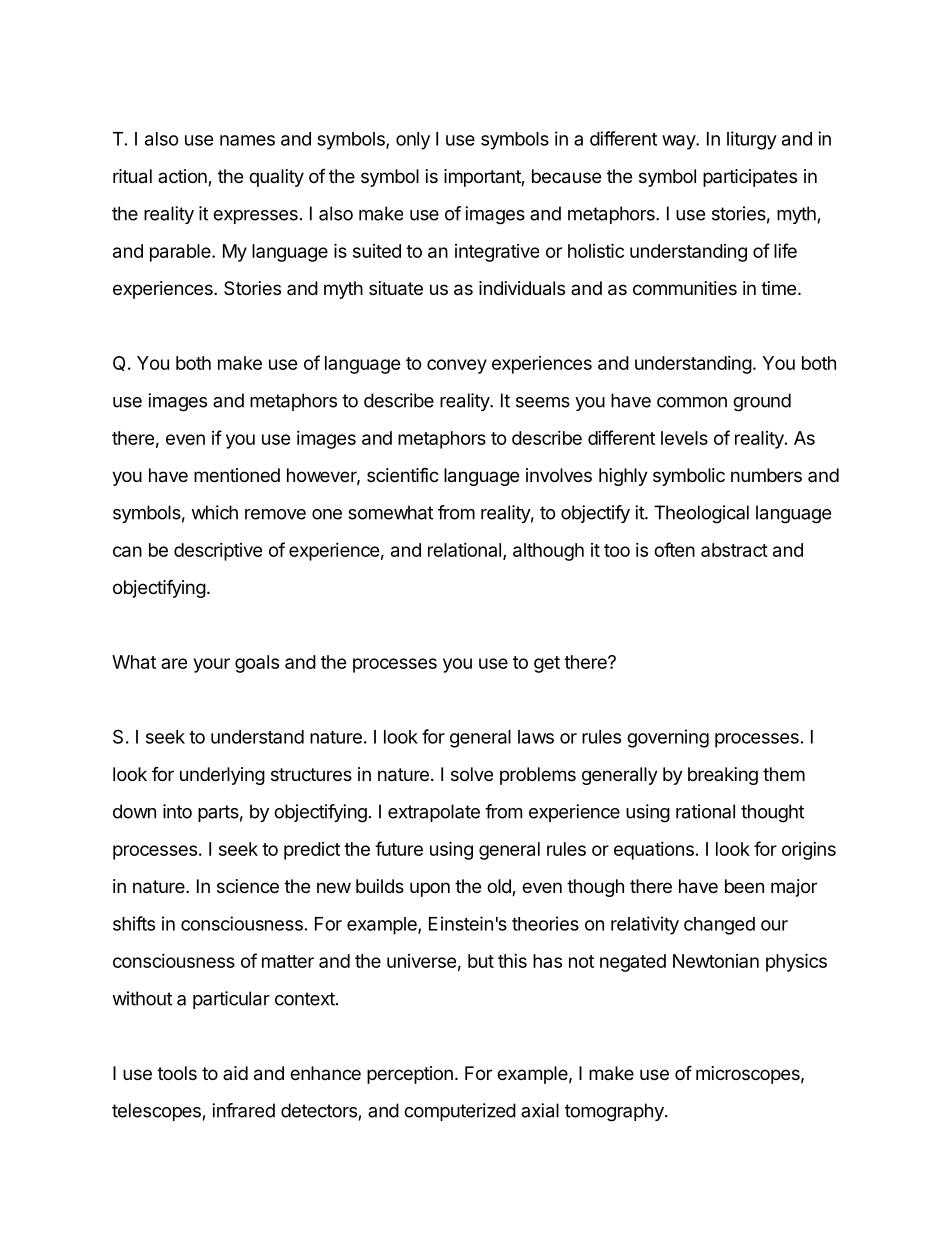 This document has height=1233, width=952. Describe the element at coordinates (235, 1073) in the document. I see `aid` at that location.
